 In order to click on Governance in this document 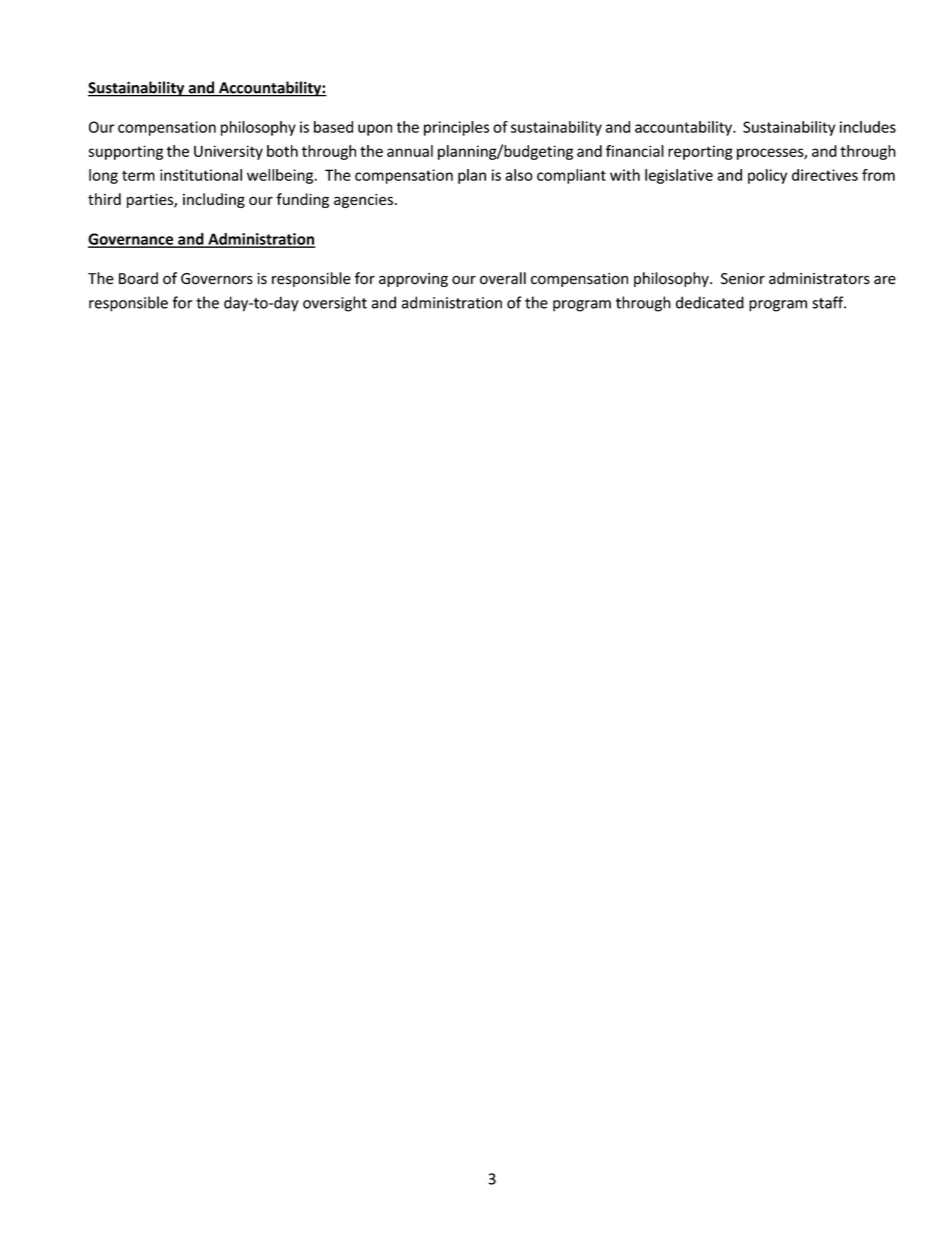, I will do `click(132, 240)`.
